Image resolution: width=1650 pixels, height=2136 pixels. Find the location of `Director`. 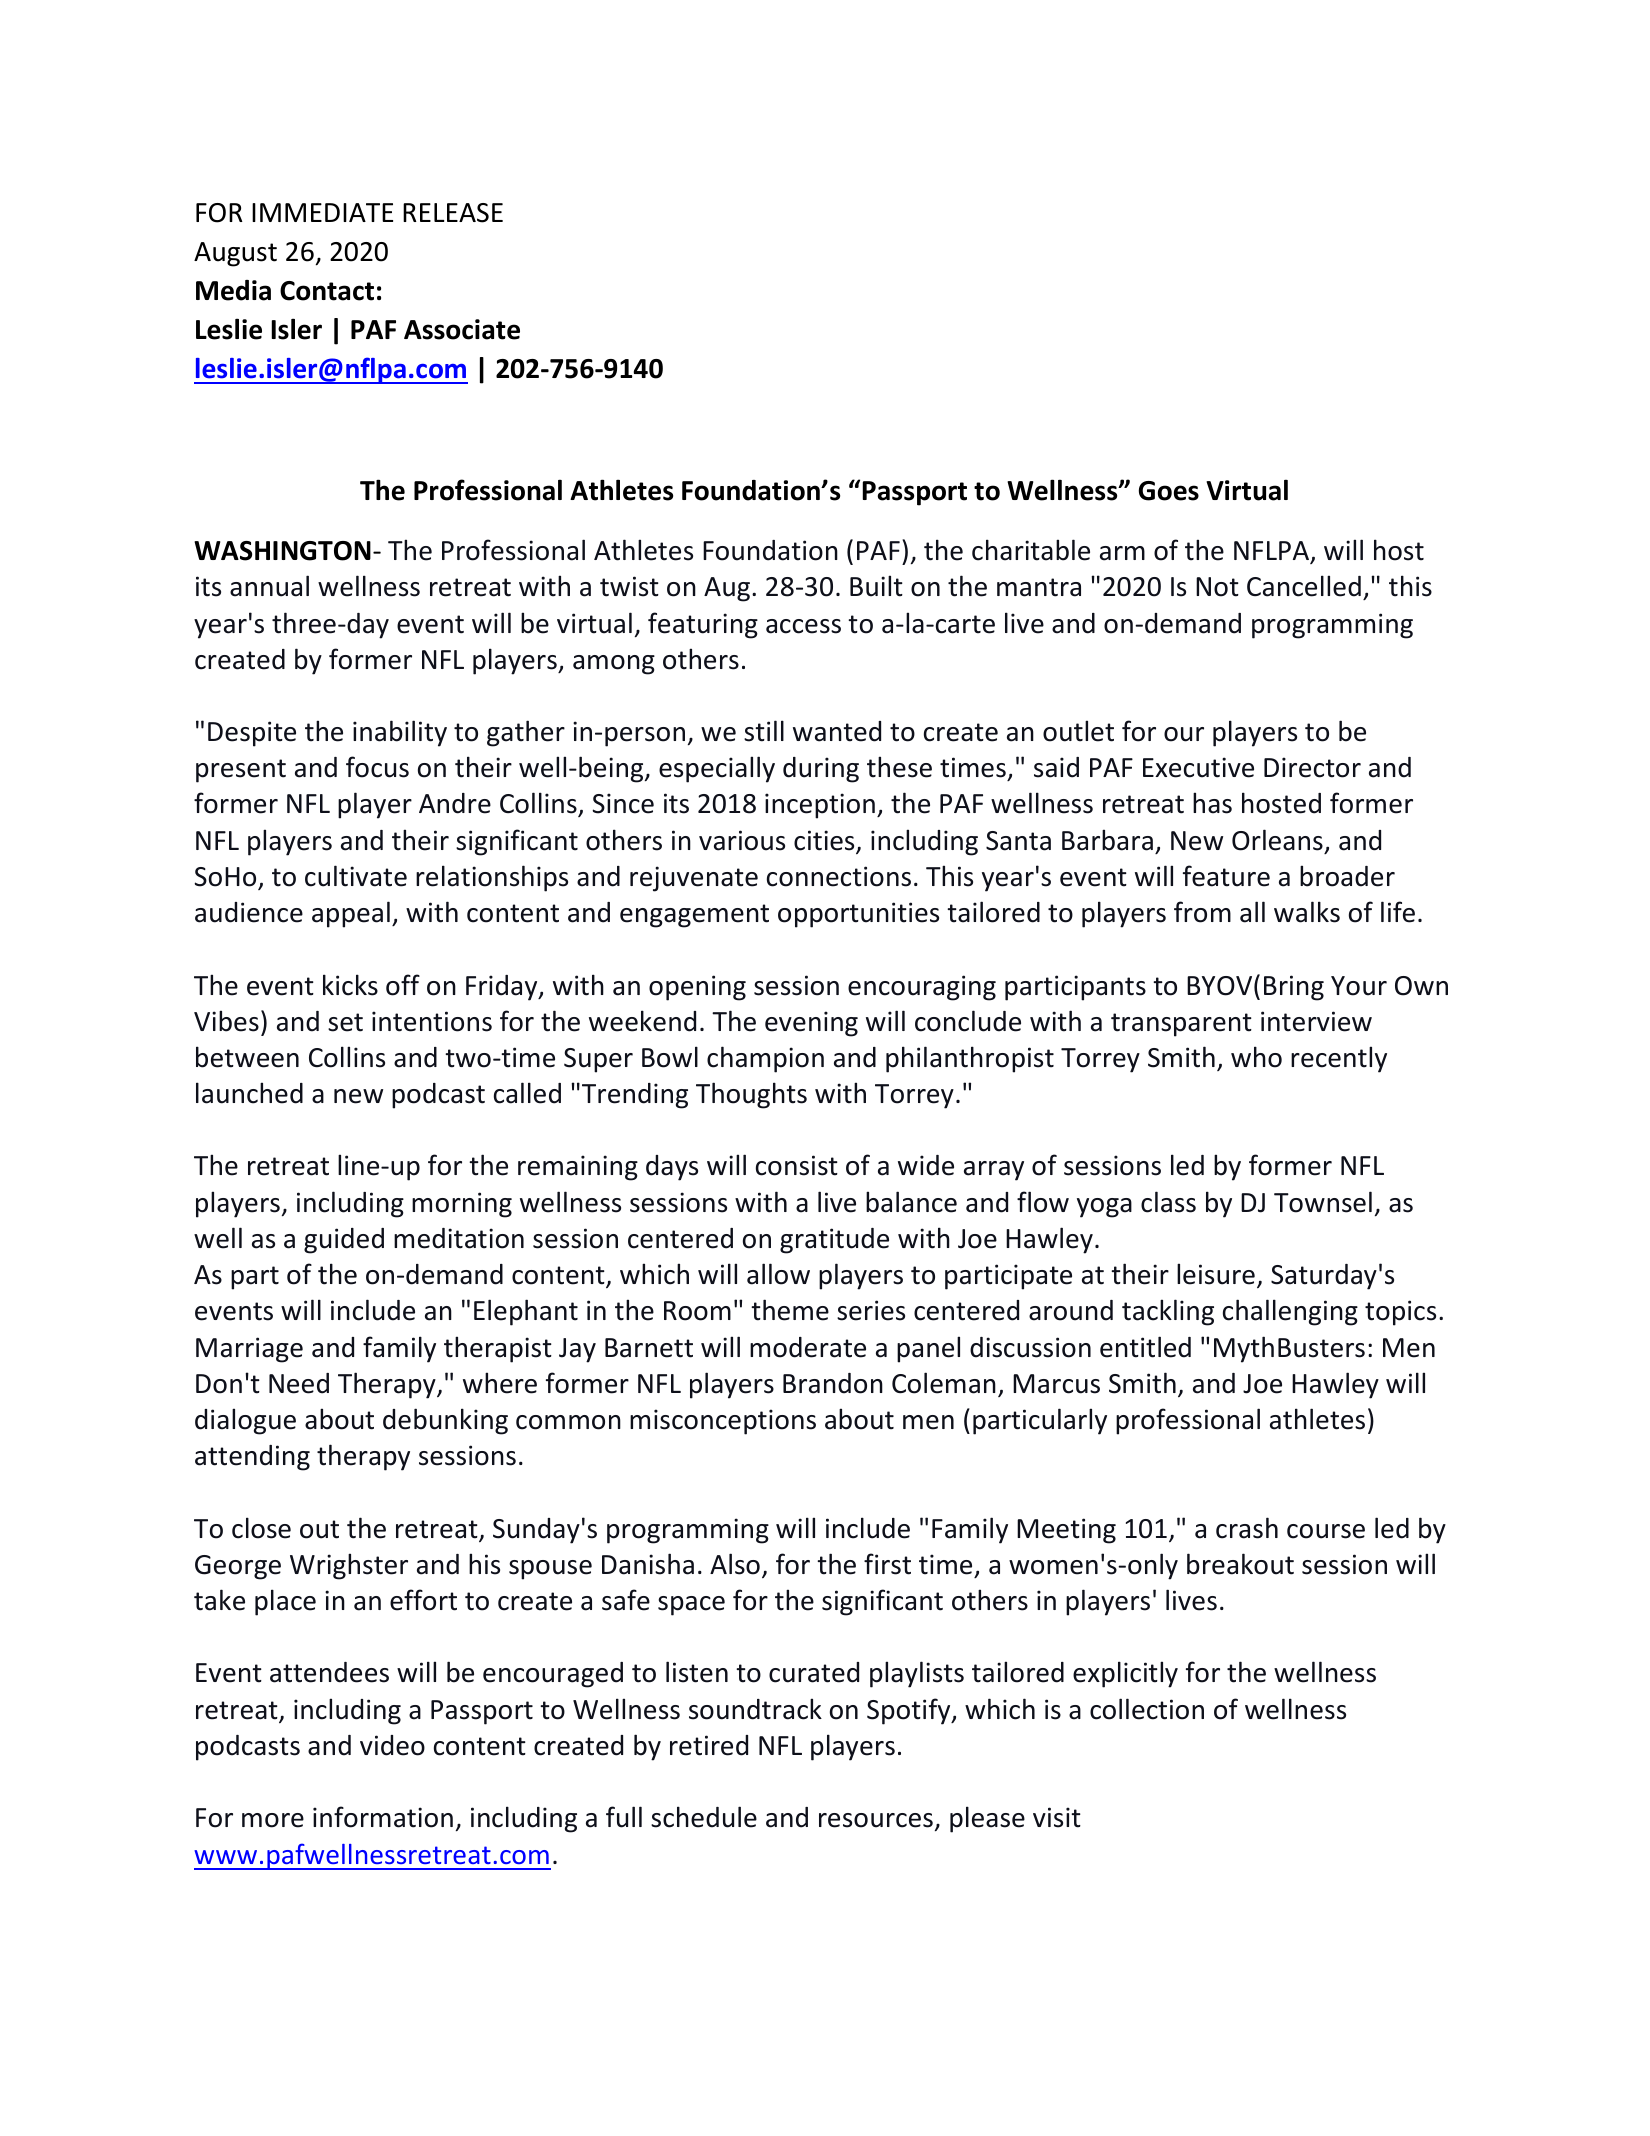

Director is located at coordinates (1312, 767).
